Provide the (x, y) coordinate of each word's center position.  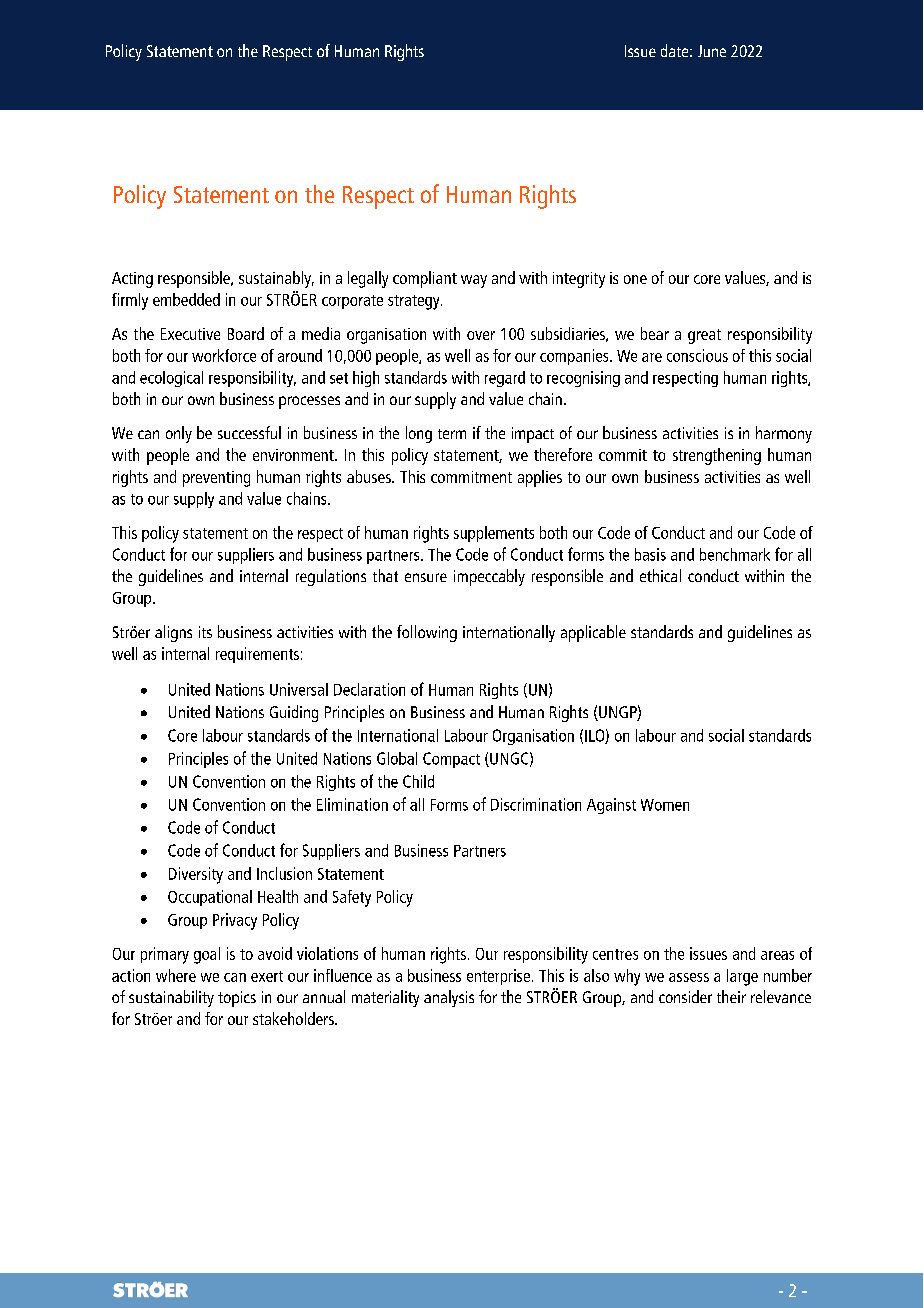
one (635, 279)
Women (665, 805)
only (179, 434)
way (474, 281)
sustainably (276, 279)
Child (418, 781)
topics (237, 999)
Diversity (196, 875)
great (704, 336)
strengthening (717, 456)
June (712, 51)
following (427, 633)
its (205, 632)
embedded (186, 299)
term (452, 434)
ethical (660, 575)
